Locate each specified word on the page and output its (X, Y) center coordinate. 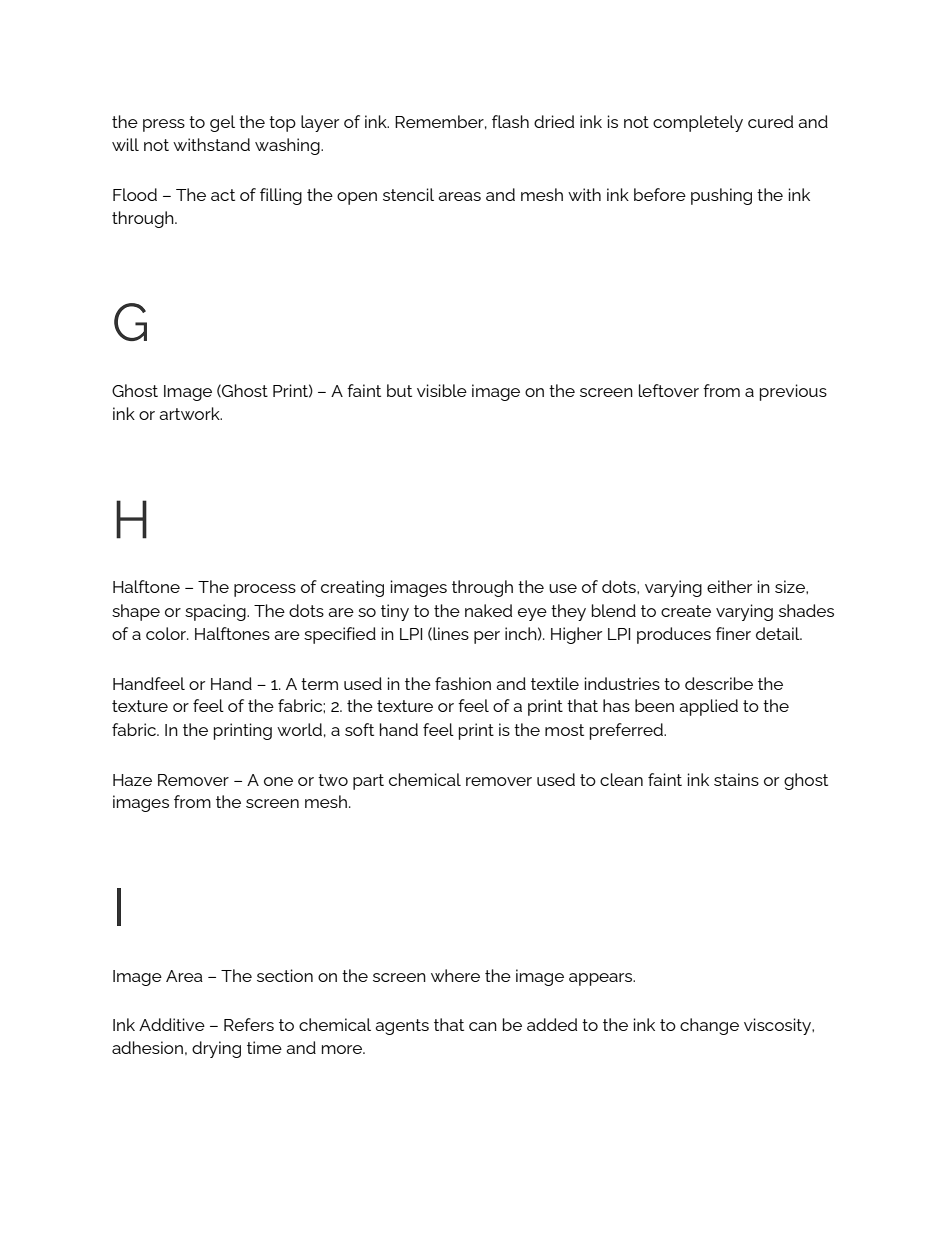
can (483, 1026)
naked (488, 610)
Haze (132, 780)
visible (442, 390)
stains (736, 779)
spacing (216, 612)
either (729, 586)
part (368, 782)
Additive (172, 1024)
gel (222, 123)
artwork (190, 413)
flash (510, 121)
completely (698, 123)
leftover (669, 390)
